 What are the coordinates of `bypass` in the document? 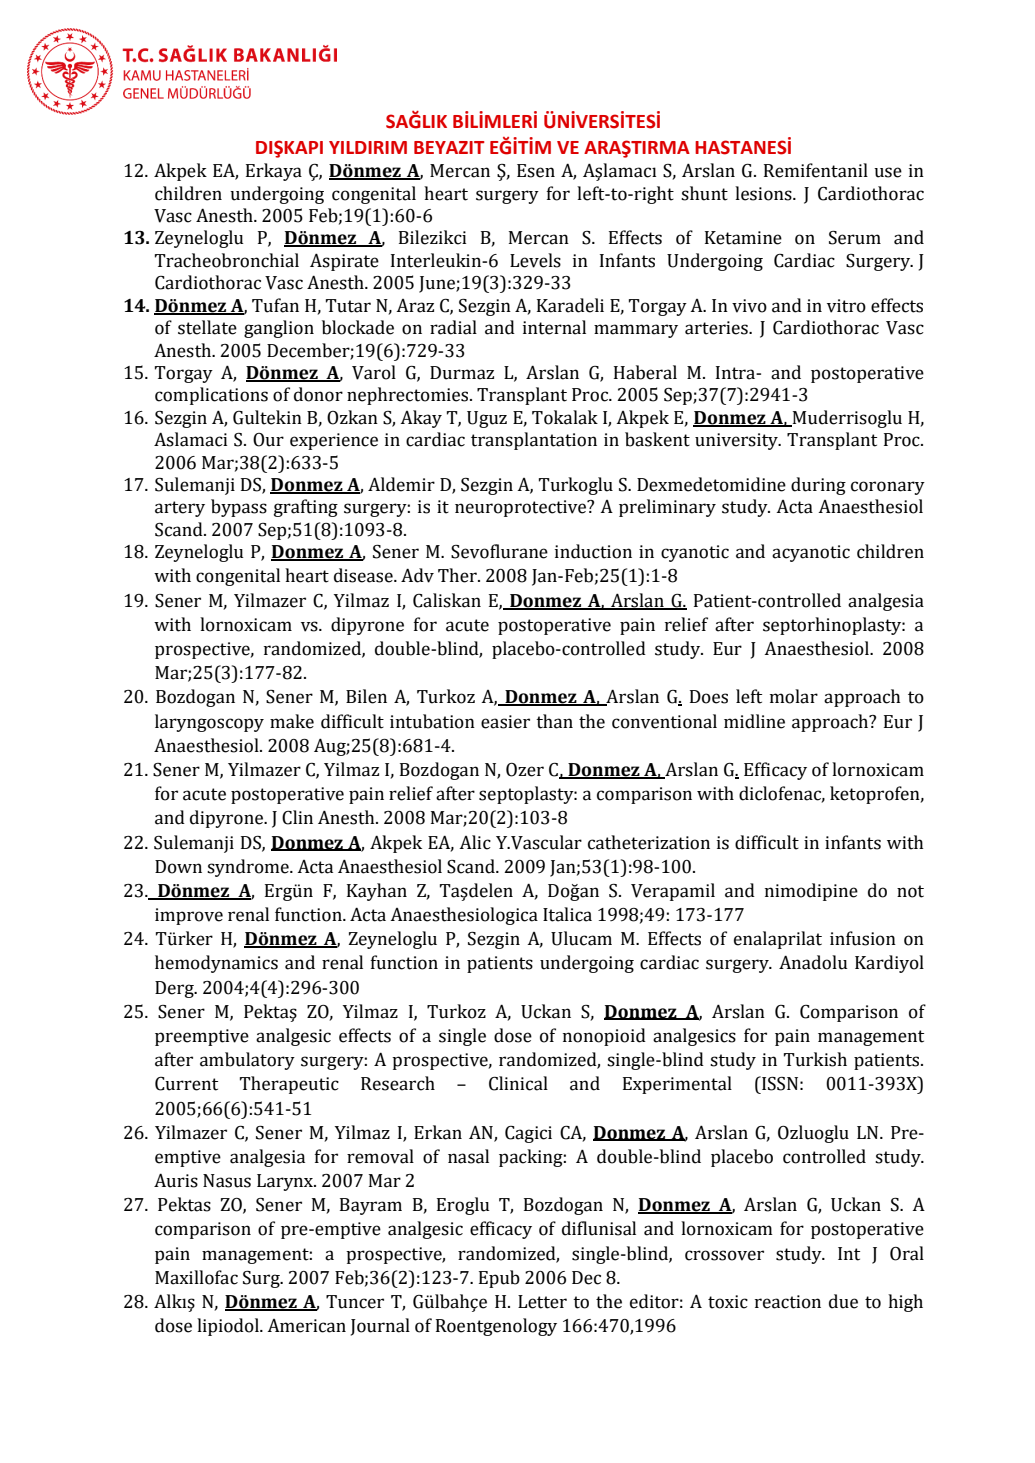 It's located at (239, 508).
